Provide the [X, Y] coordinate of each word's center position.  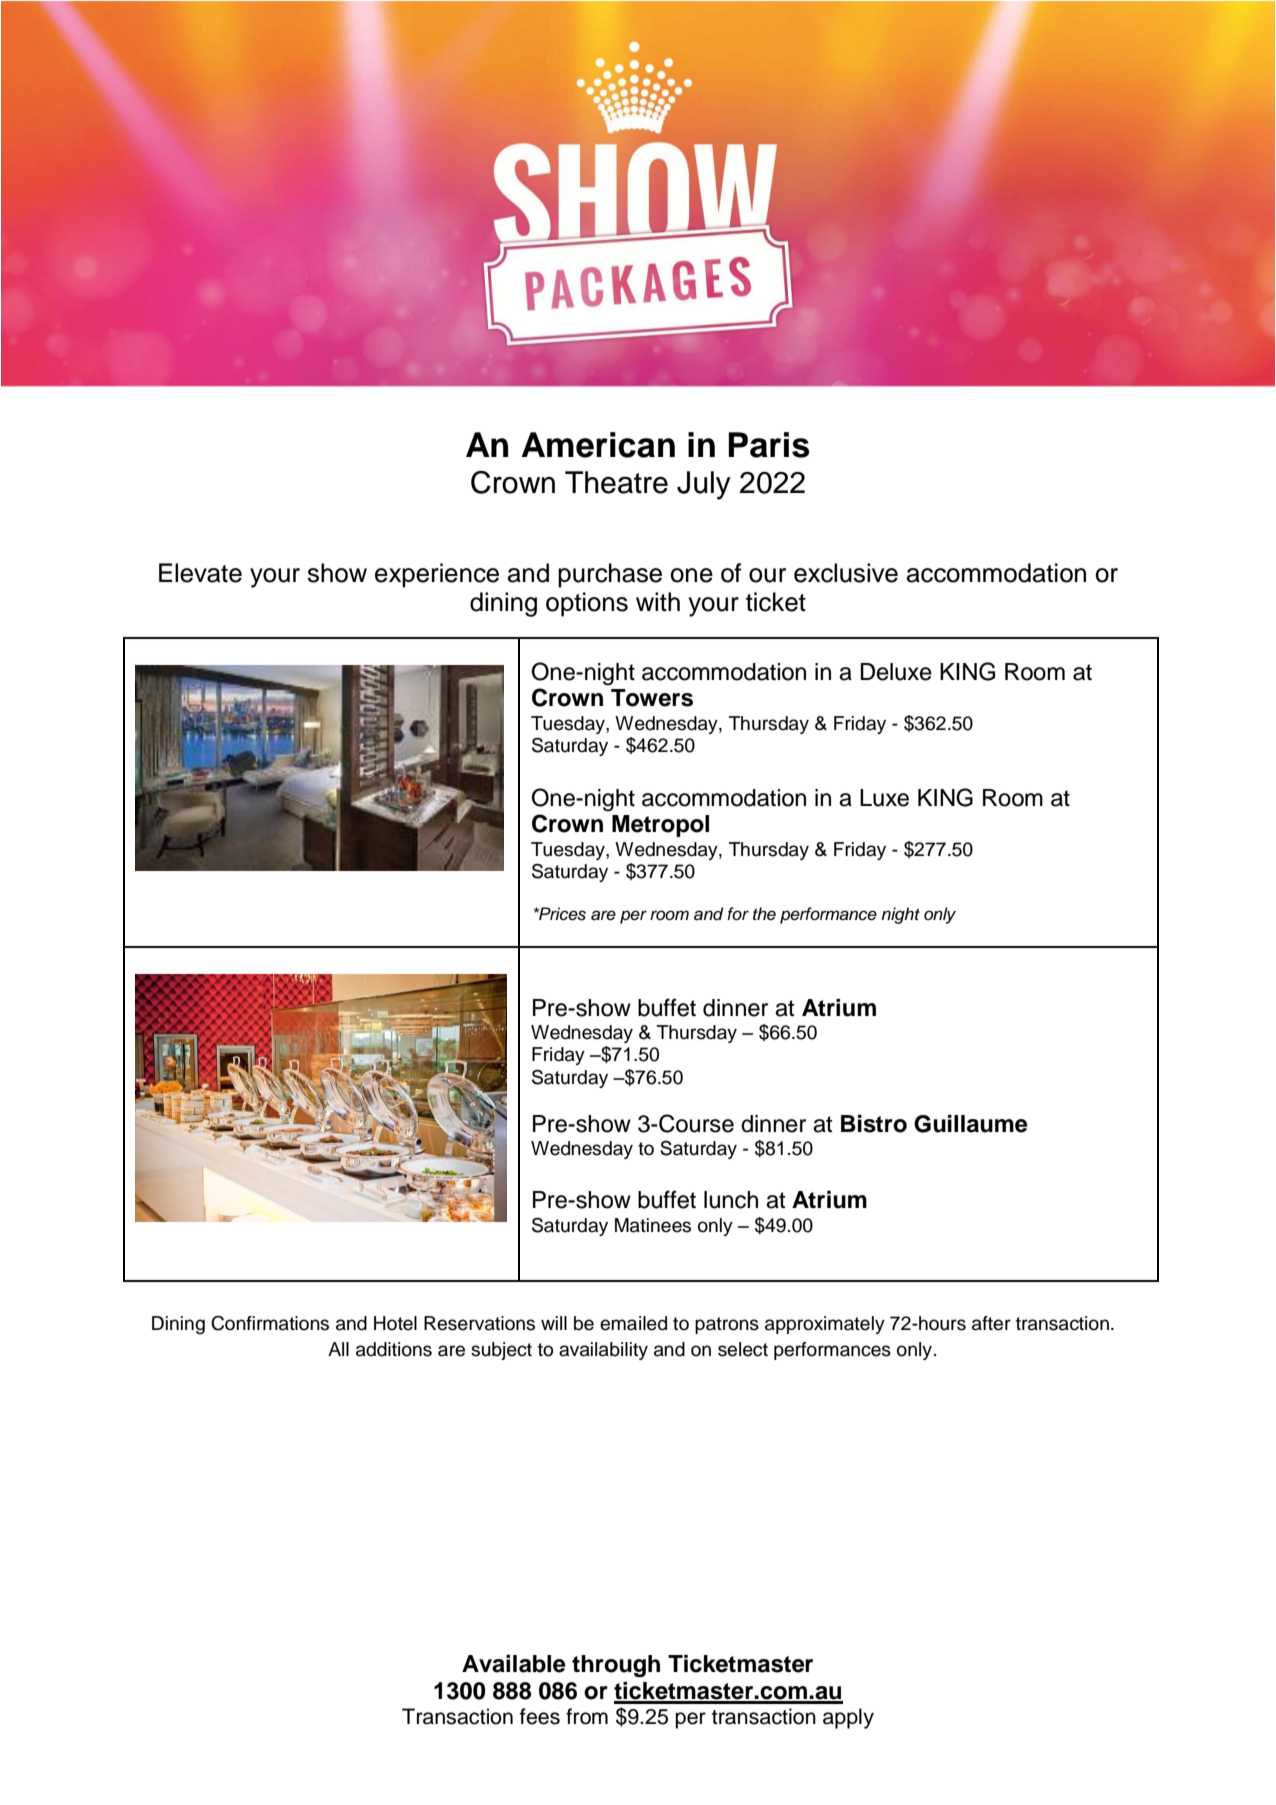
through [616, 1666]
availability [603, 1351]
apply [848, 1718]
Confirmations [270, 1323]
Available [514, 1664]
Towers [652, 698]
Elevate [200, 573]
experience [437, 575]
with [658, 601]
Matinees [653, 1225]
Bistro [874, 1124]
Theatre [616, 482]
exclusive [846, 573]
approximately [825, 1325]
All [338, 1349]
